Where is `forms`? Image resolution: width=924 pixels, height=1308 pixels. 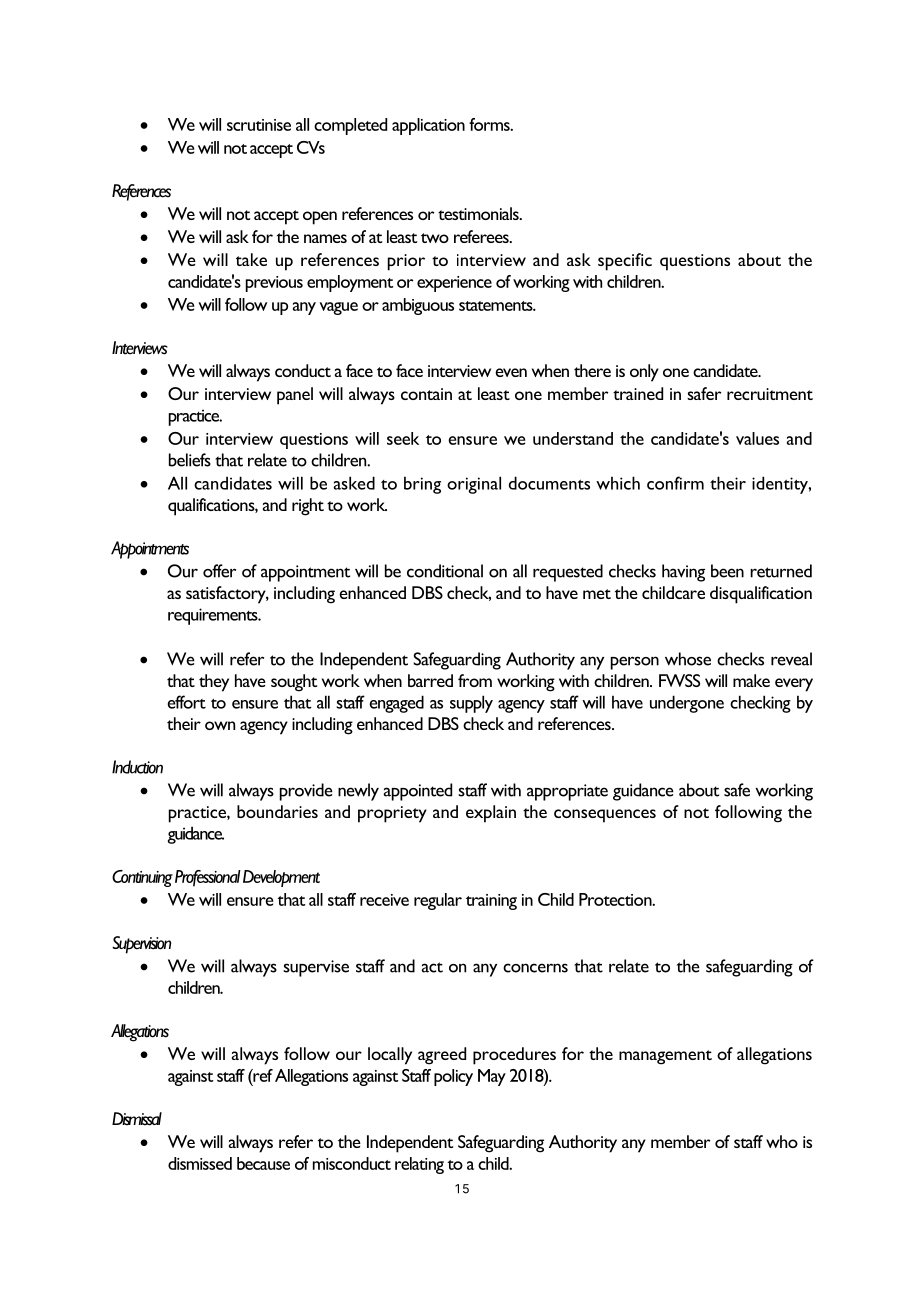 forms is located at coordinates (490, 124).
